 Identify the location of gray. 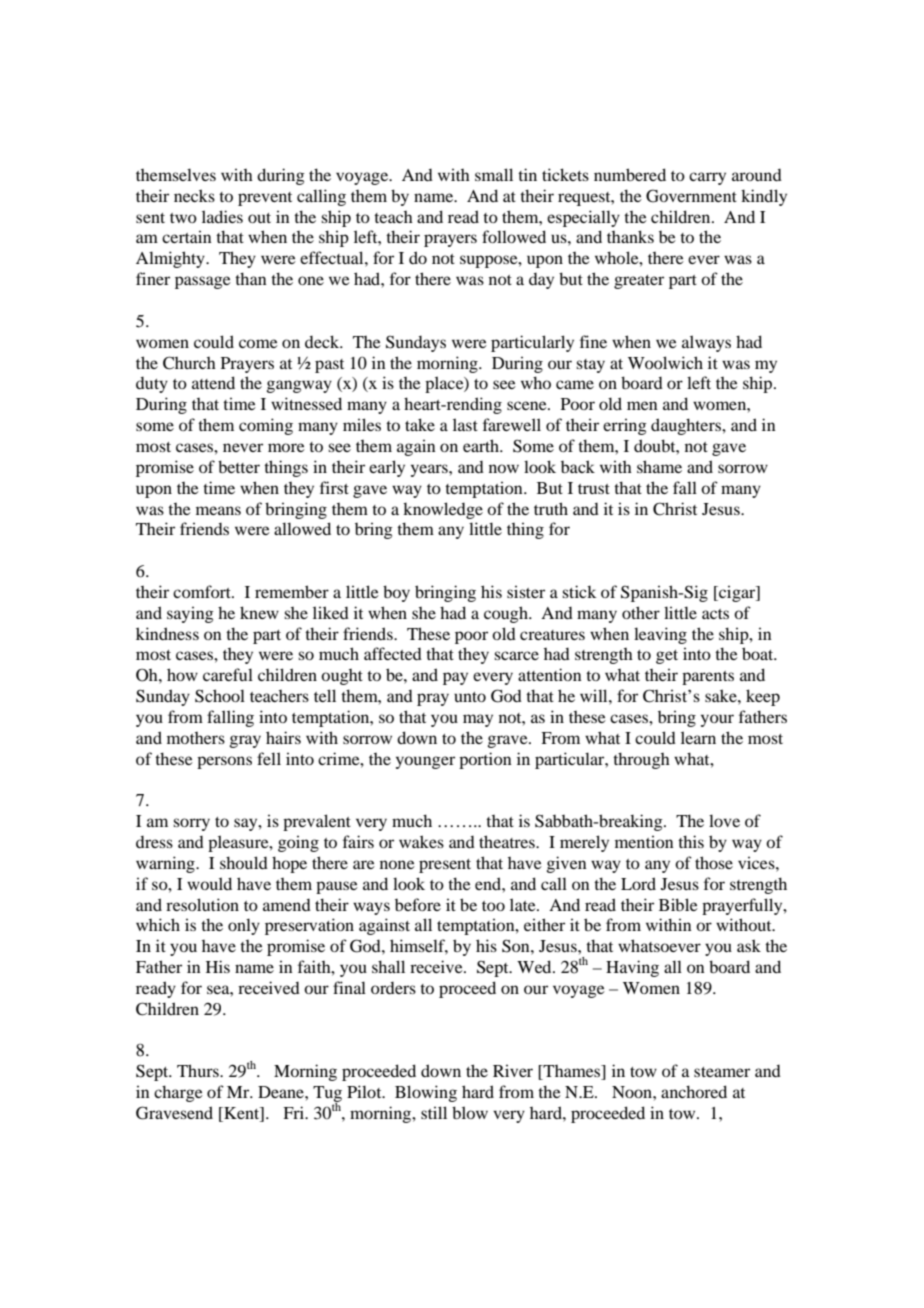
(245, 741).
